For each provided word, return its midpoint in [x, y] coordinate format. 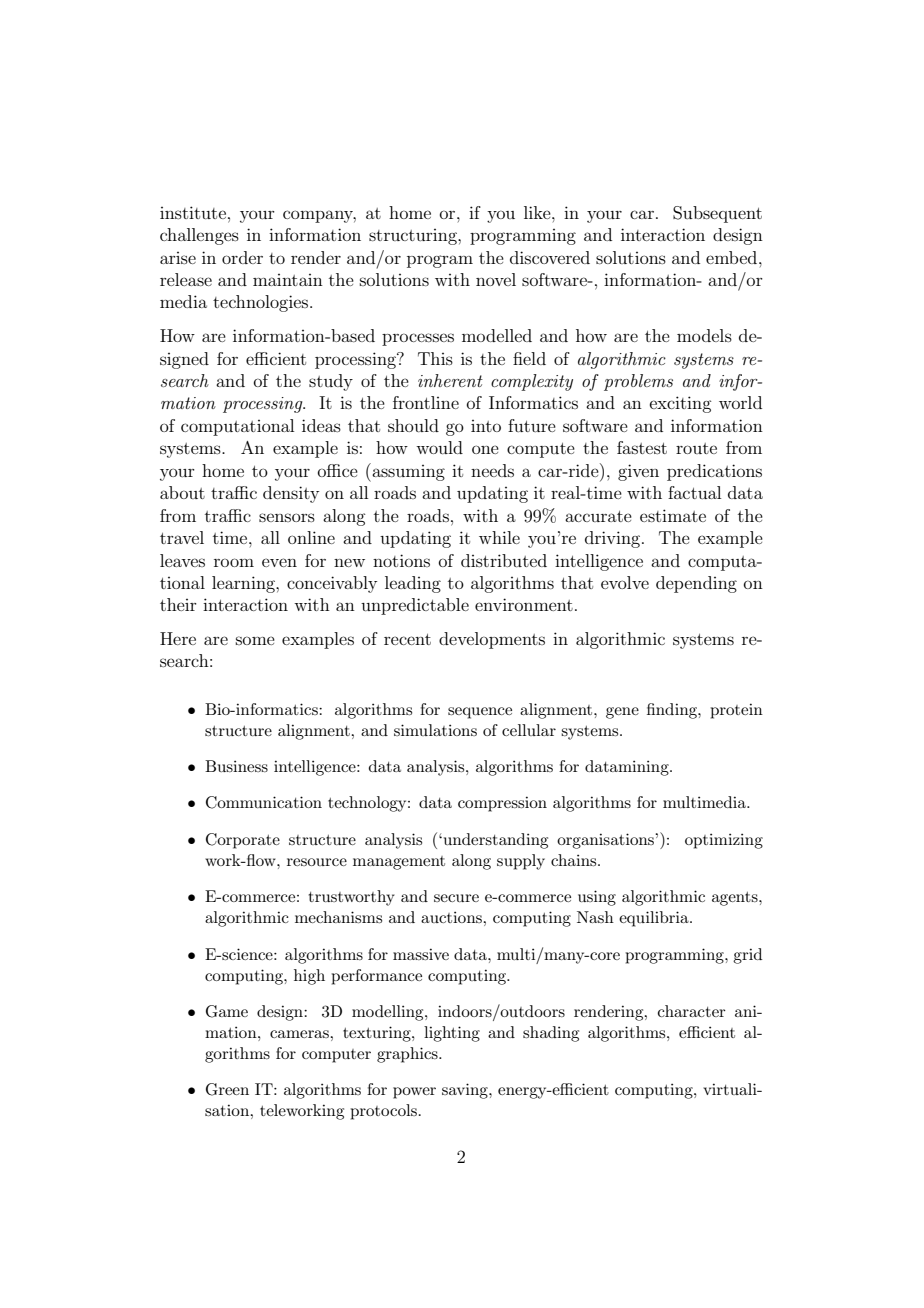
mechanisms [338, 917]
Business [236, 766]
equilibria [655, 919]
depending [696, 584]
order [242, 257]
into [486, 426]
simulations [435, 730]
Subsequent [717, 214]
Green [227, 1089]
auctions [452, 917]
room [234, 562]
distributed [504, 560]
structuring [414, 237]
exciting [680, 404]
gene [622, 713]
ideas [321, 425]
